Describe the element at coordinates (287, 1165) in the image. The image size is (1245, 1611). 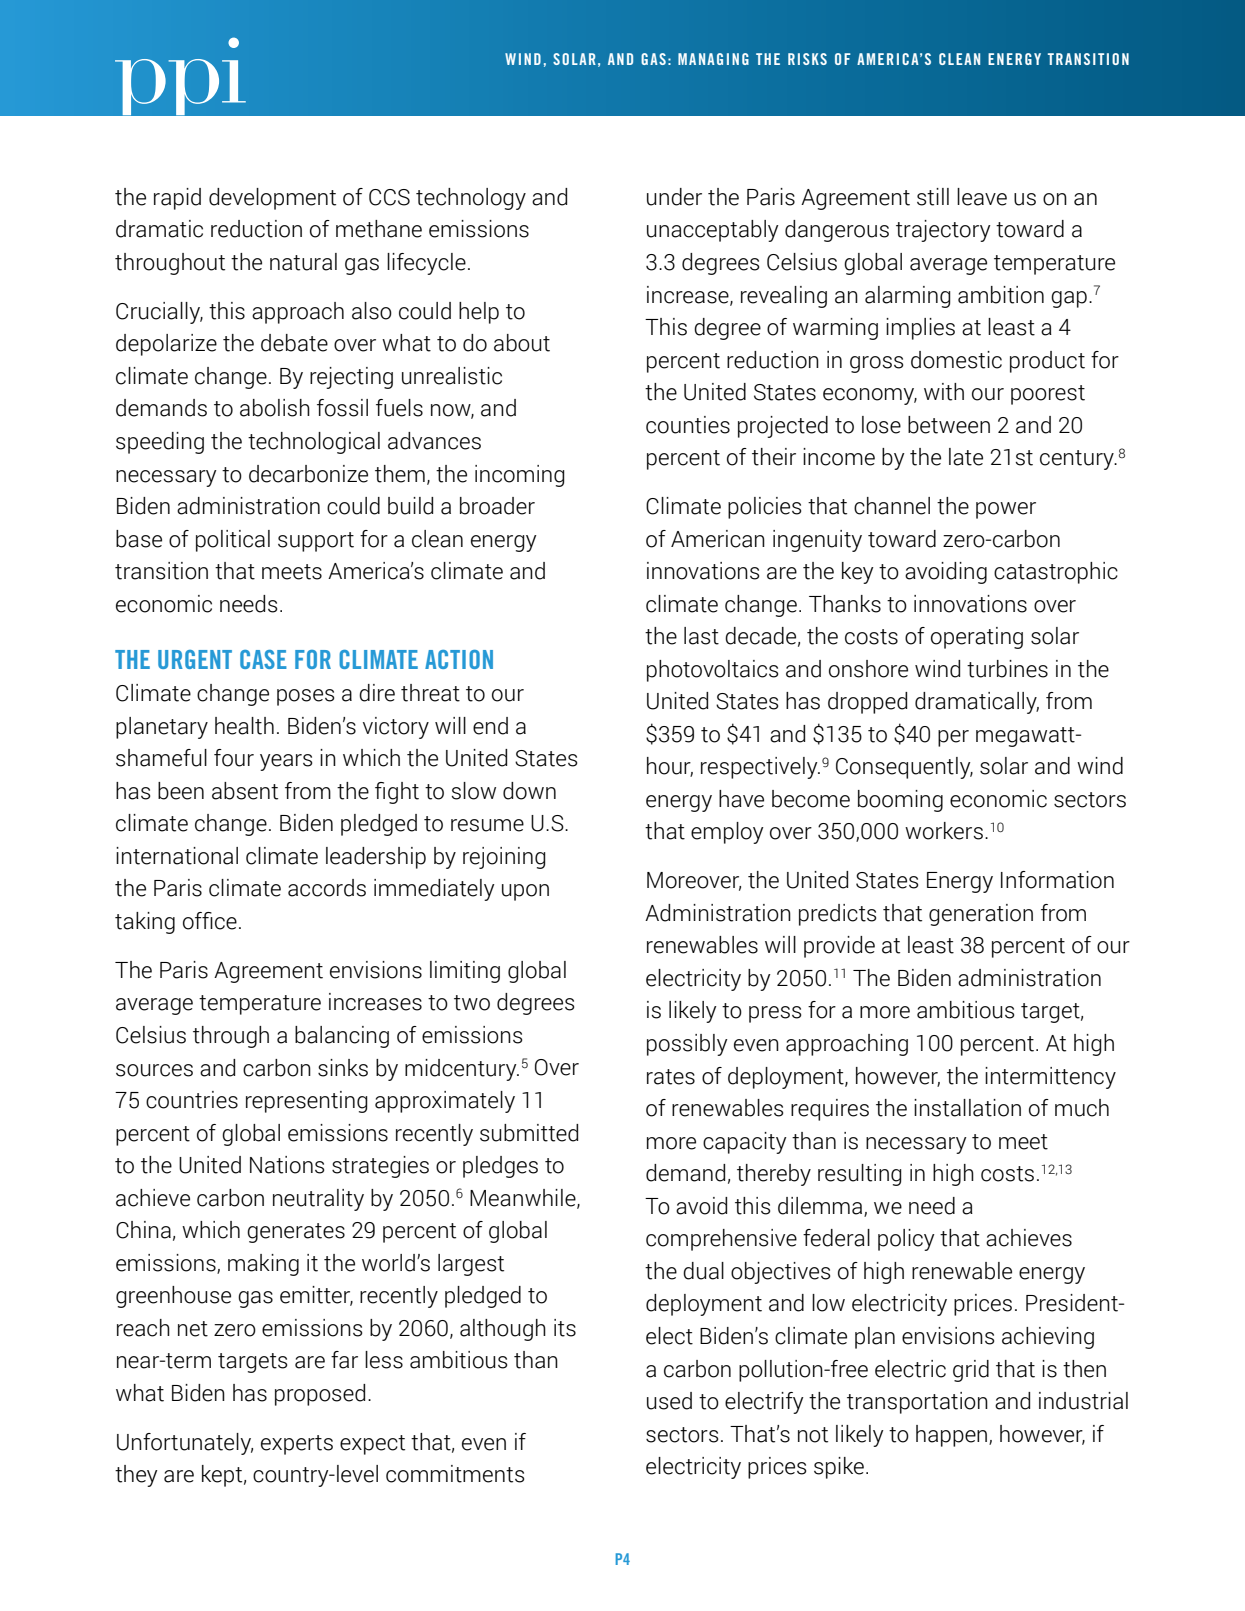
I see `Nations` at that location.
